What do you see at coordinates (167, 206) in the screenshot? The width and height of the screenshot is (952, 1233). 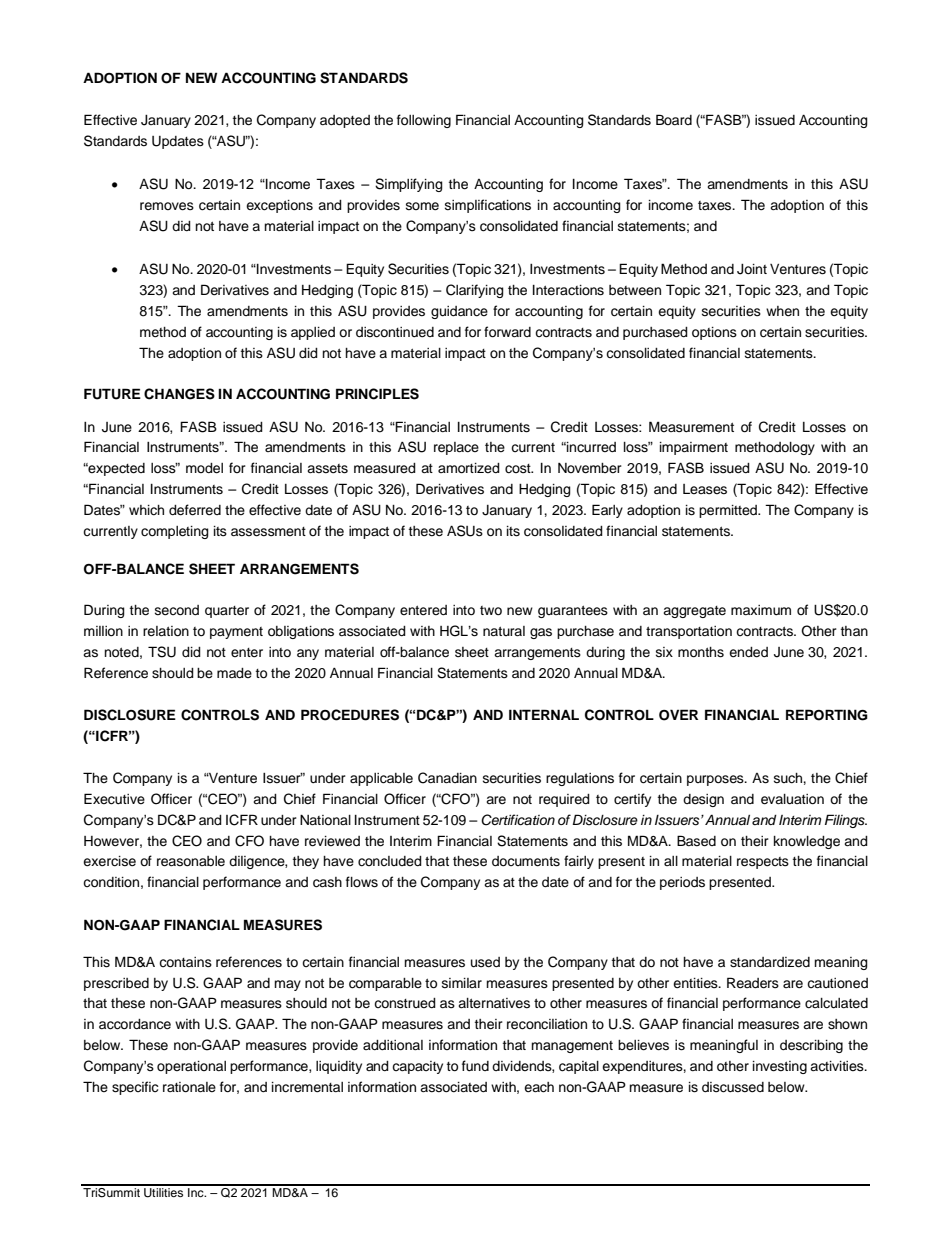 I see `removes` at bounding box center [167, 206].
